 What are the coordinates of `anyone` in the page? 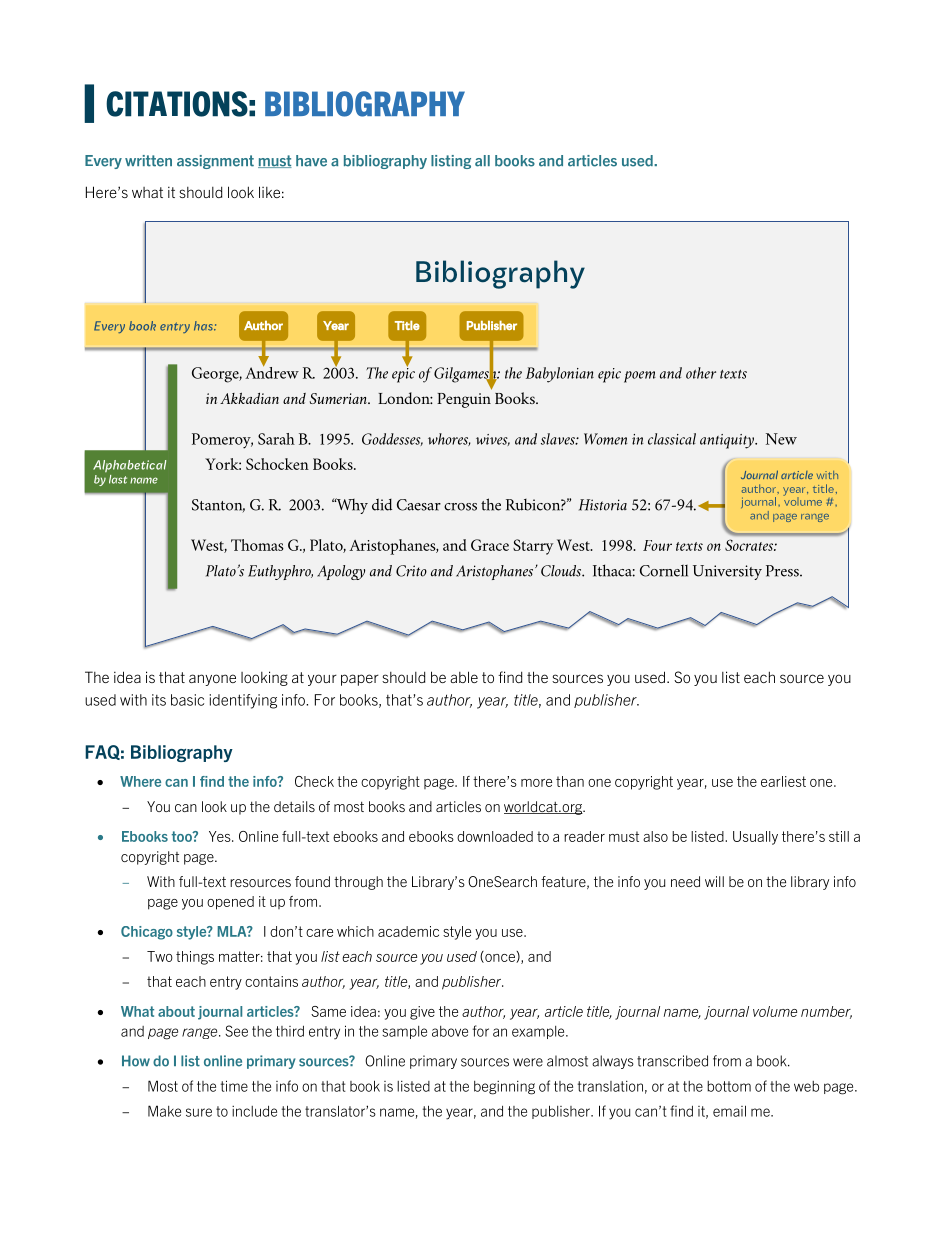 It's located at (212, 680).
